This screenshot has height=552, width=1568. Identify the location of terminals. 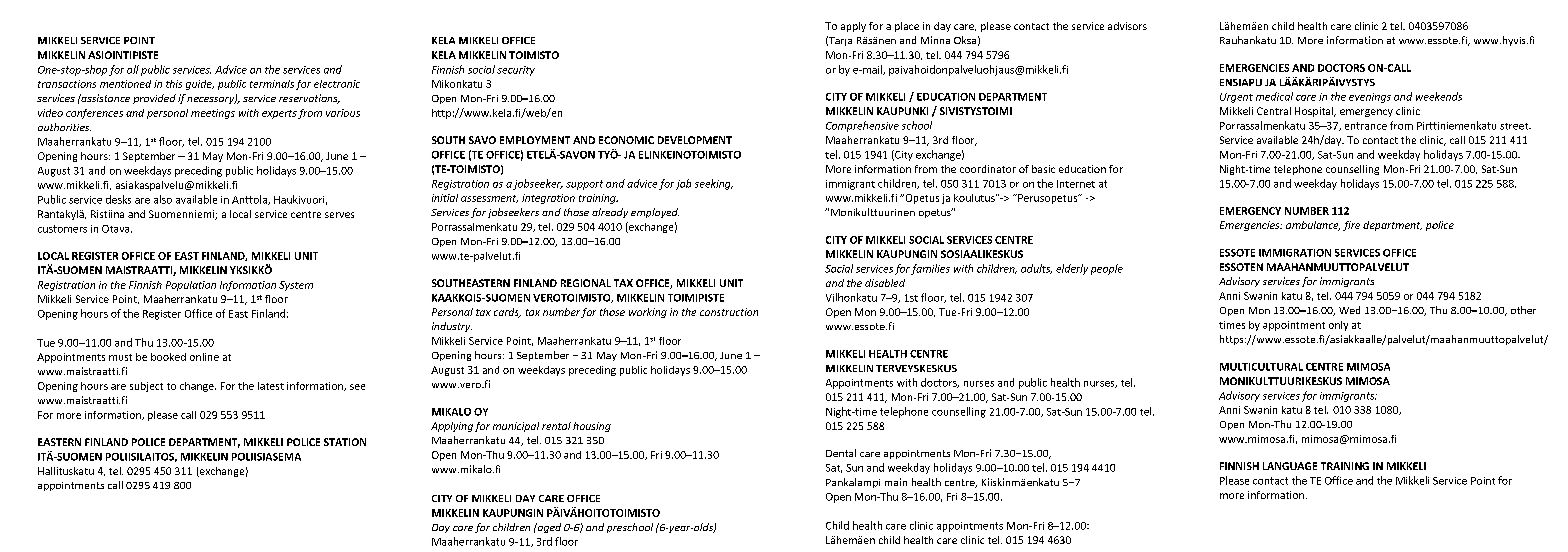
(272, 84).
